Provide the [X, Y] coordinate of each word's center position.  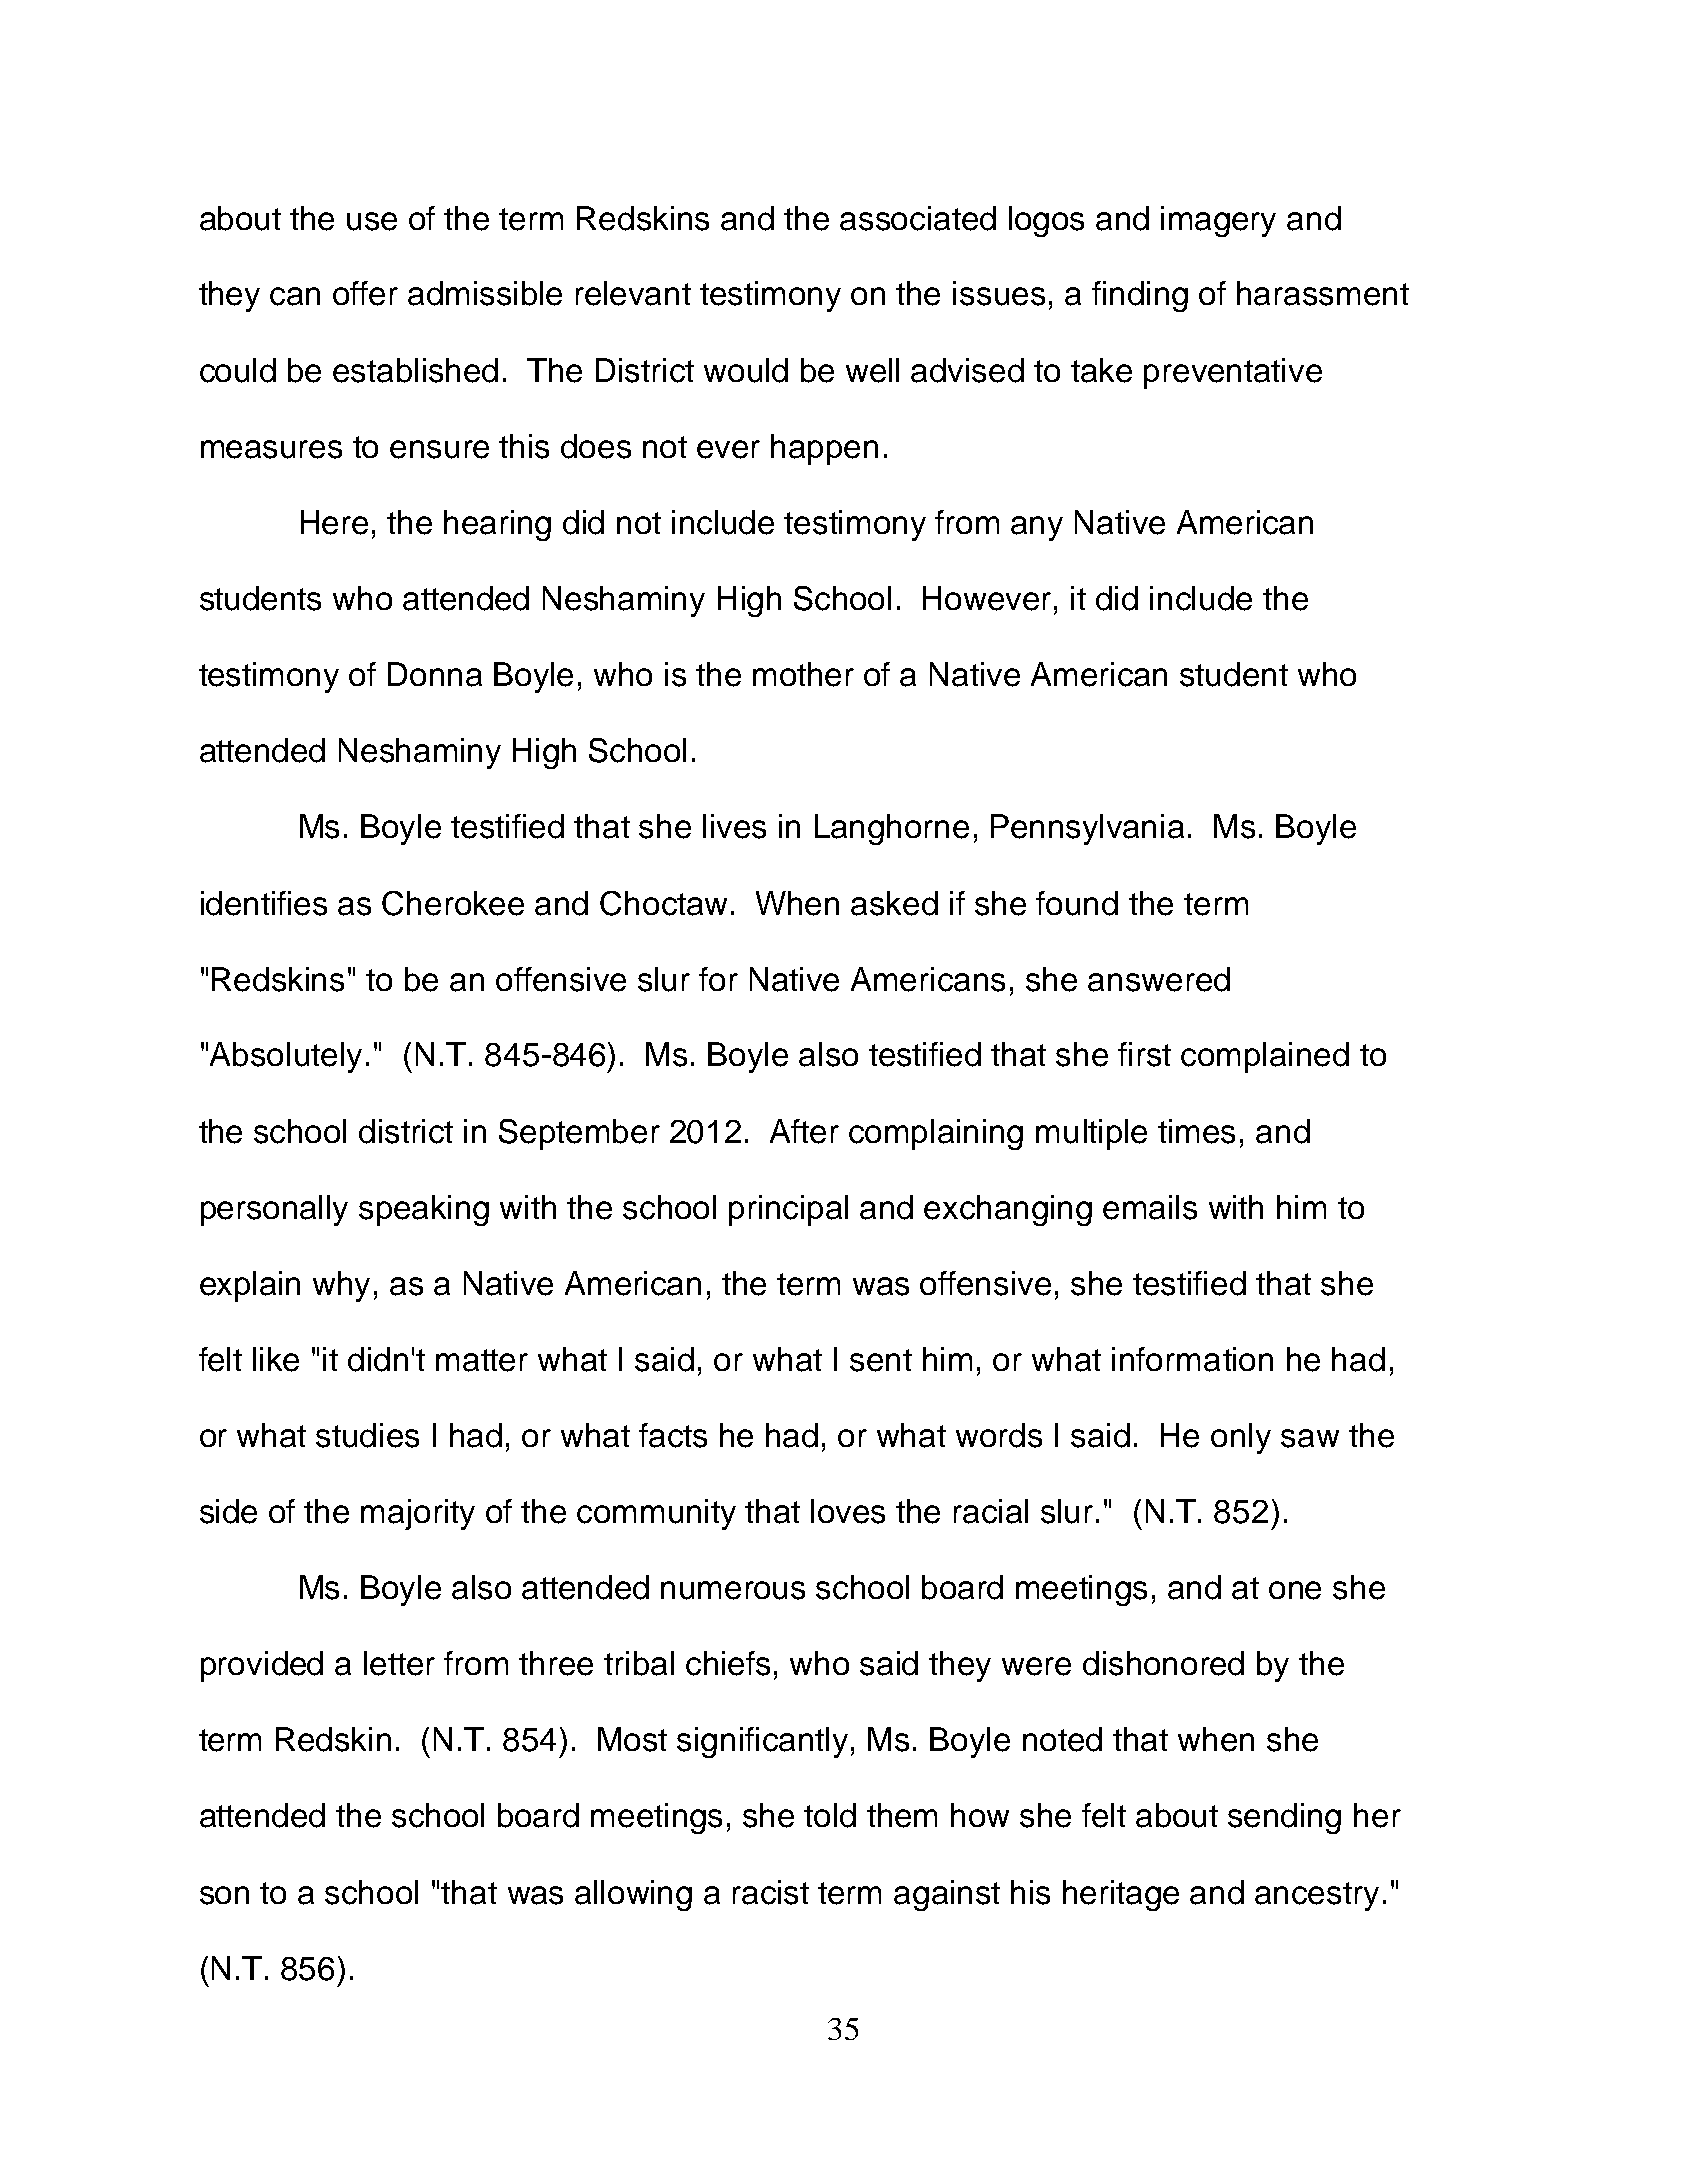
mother [803, 674]
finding [1140, 296]
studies [367, 1435]
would [746, 370]
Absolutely [286, 1057]
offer [365, 293]
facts [673, 1435]
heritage [1121, 1895]
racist [771, 1892]
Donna [435, 674]
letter [399, 1663]
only [1241, 1438]
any [1037, 528]
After [804, 1131]
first [1144, 1054]
